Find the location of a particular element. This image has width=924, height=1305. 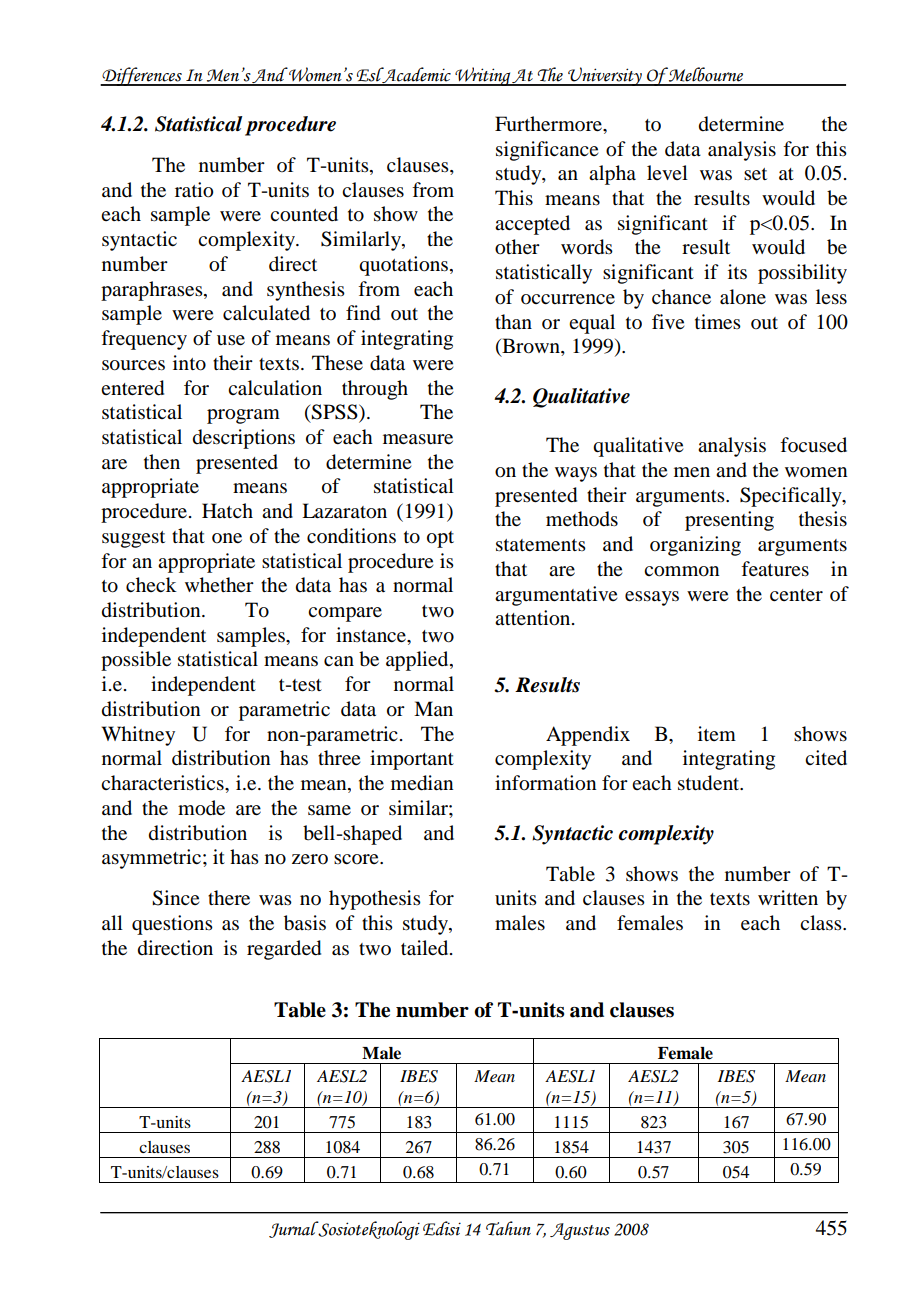

class is located at coordinates (822, 923).
